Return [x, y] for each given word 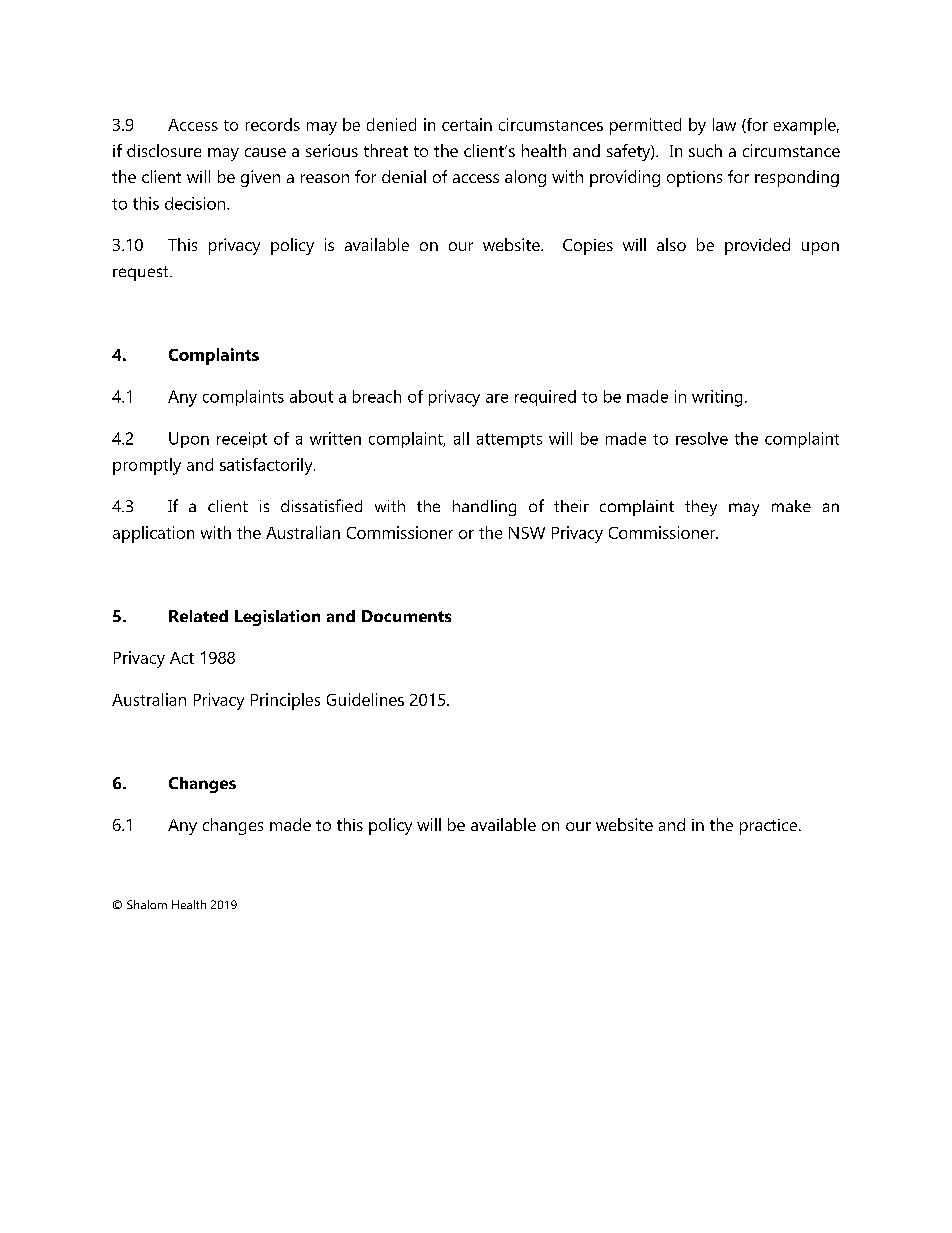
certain [467, 124]
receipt [242, 440]
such [705, 150]
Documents [406, 616]
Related [198, 616]
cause [265, 152]
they [701, 508]
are [497, 398]
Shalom [147, 904]
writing [717, 398]
